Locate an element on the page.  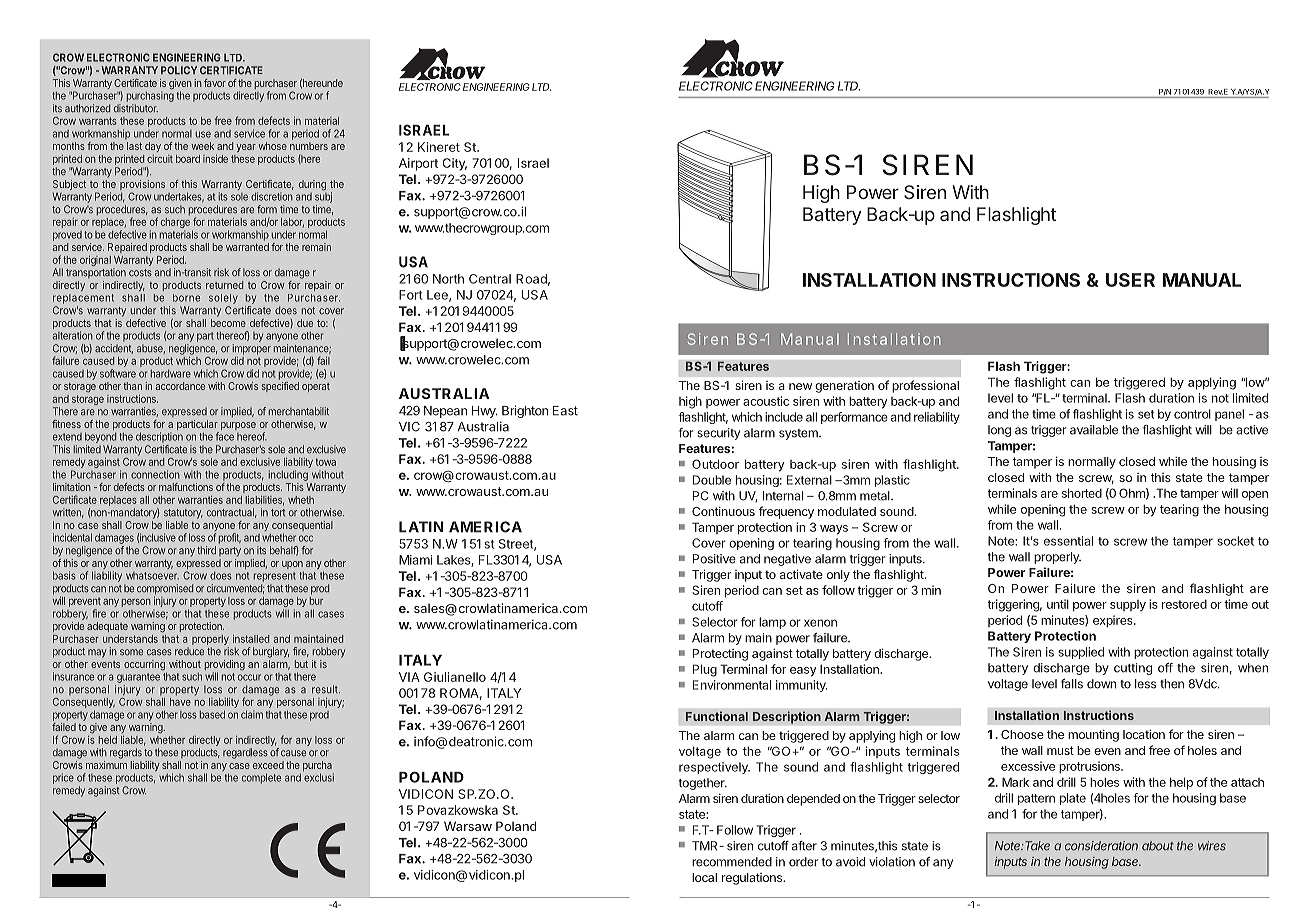
complete is located at coordinates (261, 778).
